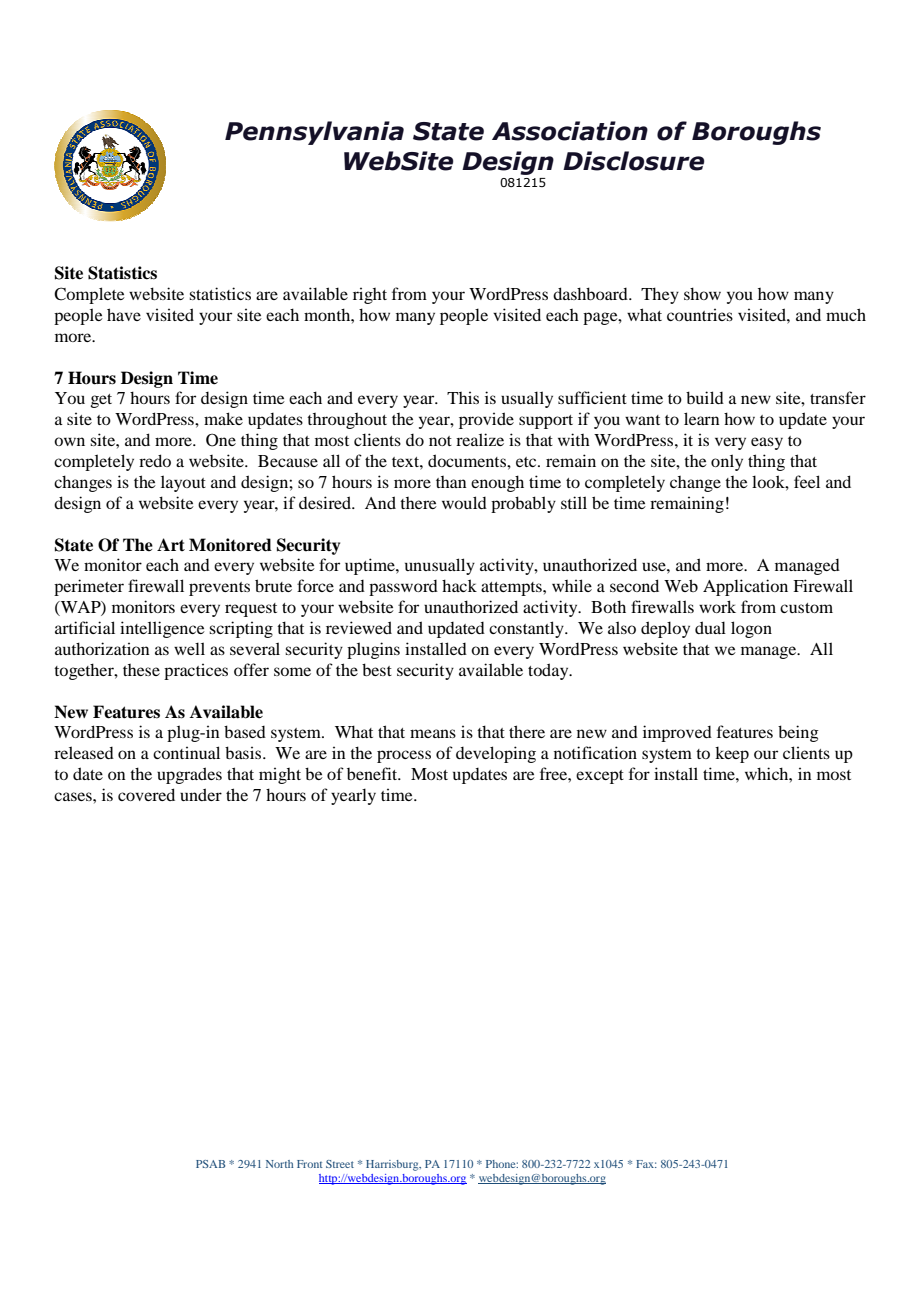 The width and height of the screenshot is (924, 1308). I want to click on only, so click(727, 462).
